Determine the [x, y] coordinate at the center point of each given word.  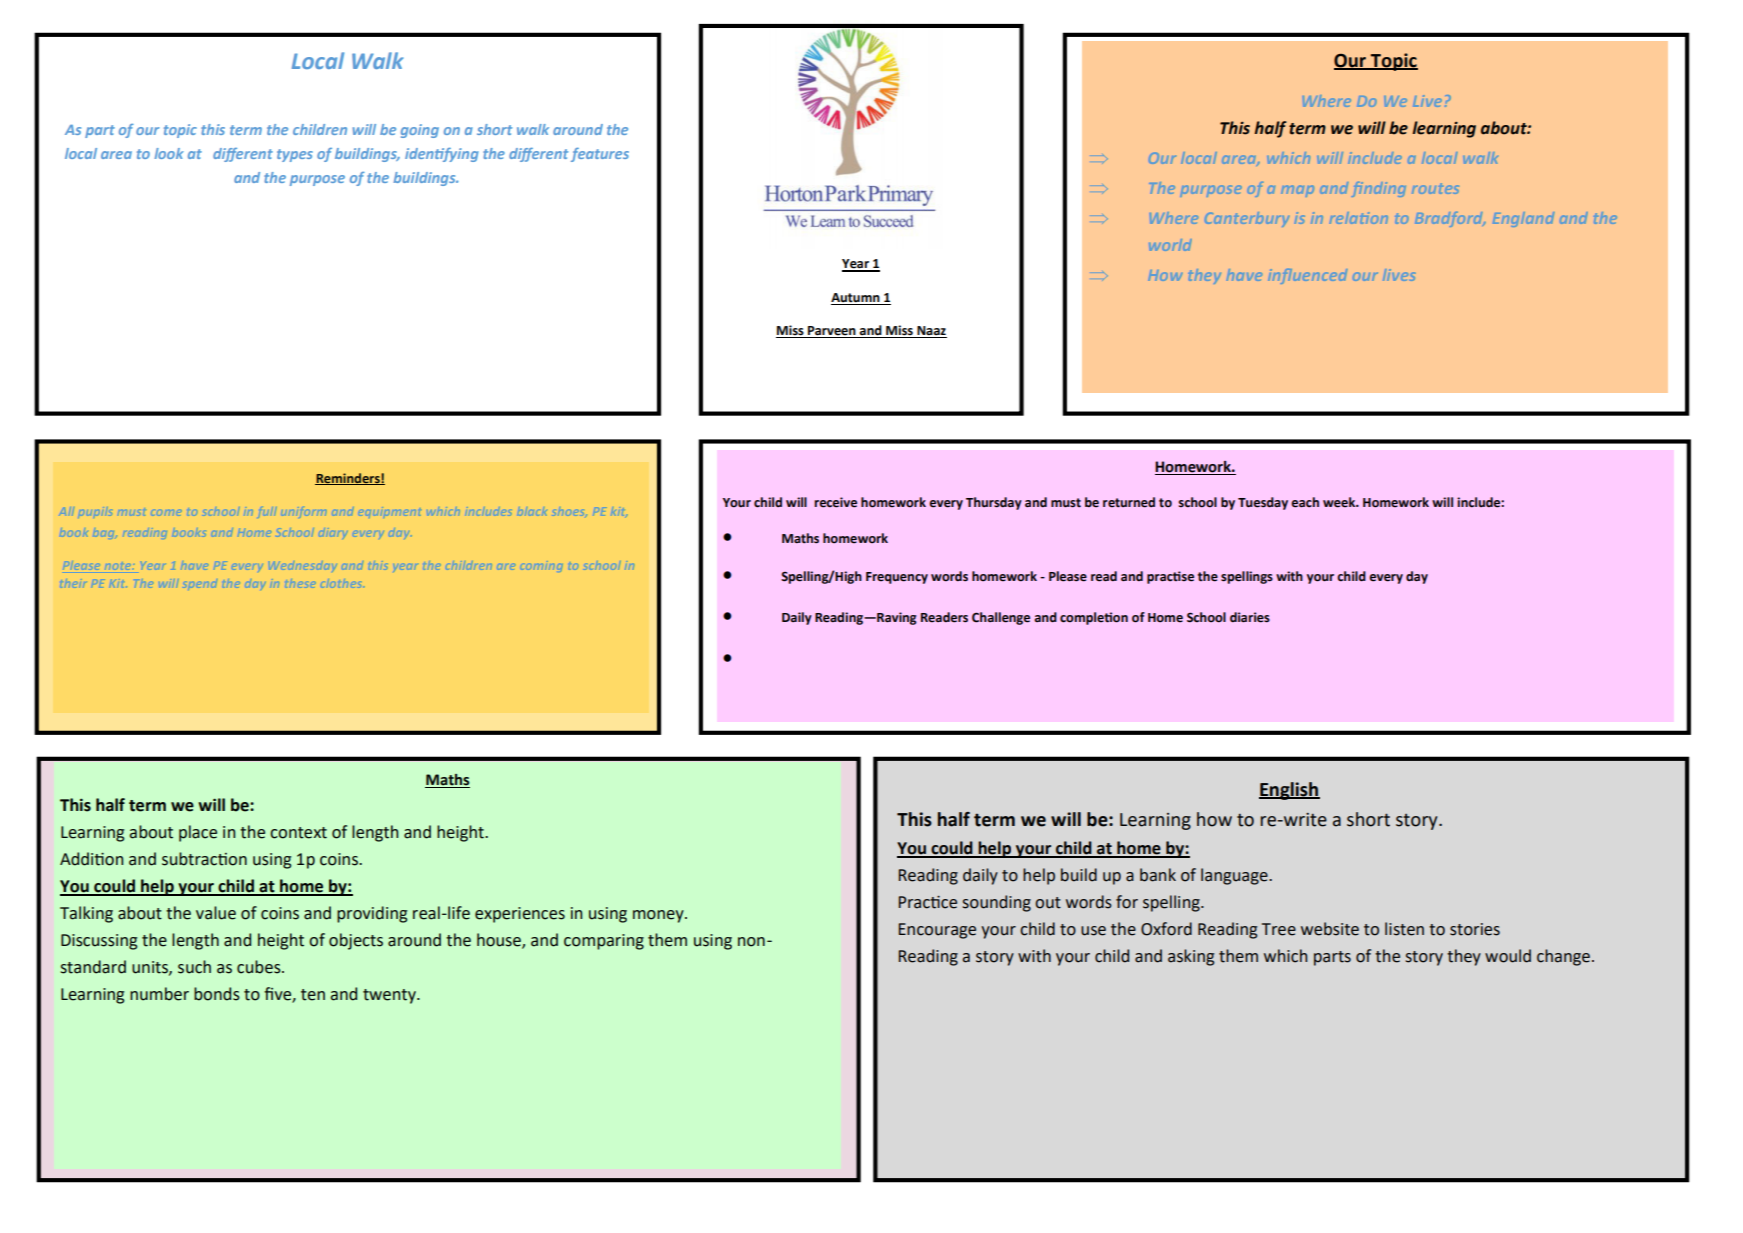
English [1289, 791]
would [1508, 956]
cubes [260, 967]
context [298, 833]
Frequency [897, 578]
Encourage [937, 931]
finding [1379, 189]
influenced [1308, 276]
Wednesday [303, 566]
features [600, 155]
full [268, 512]
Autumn [856, 299]
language [1235, 876]
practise [1170, 577]
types [295, 155]
